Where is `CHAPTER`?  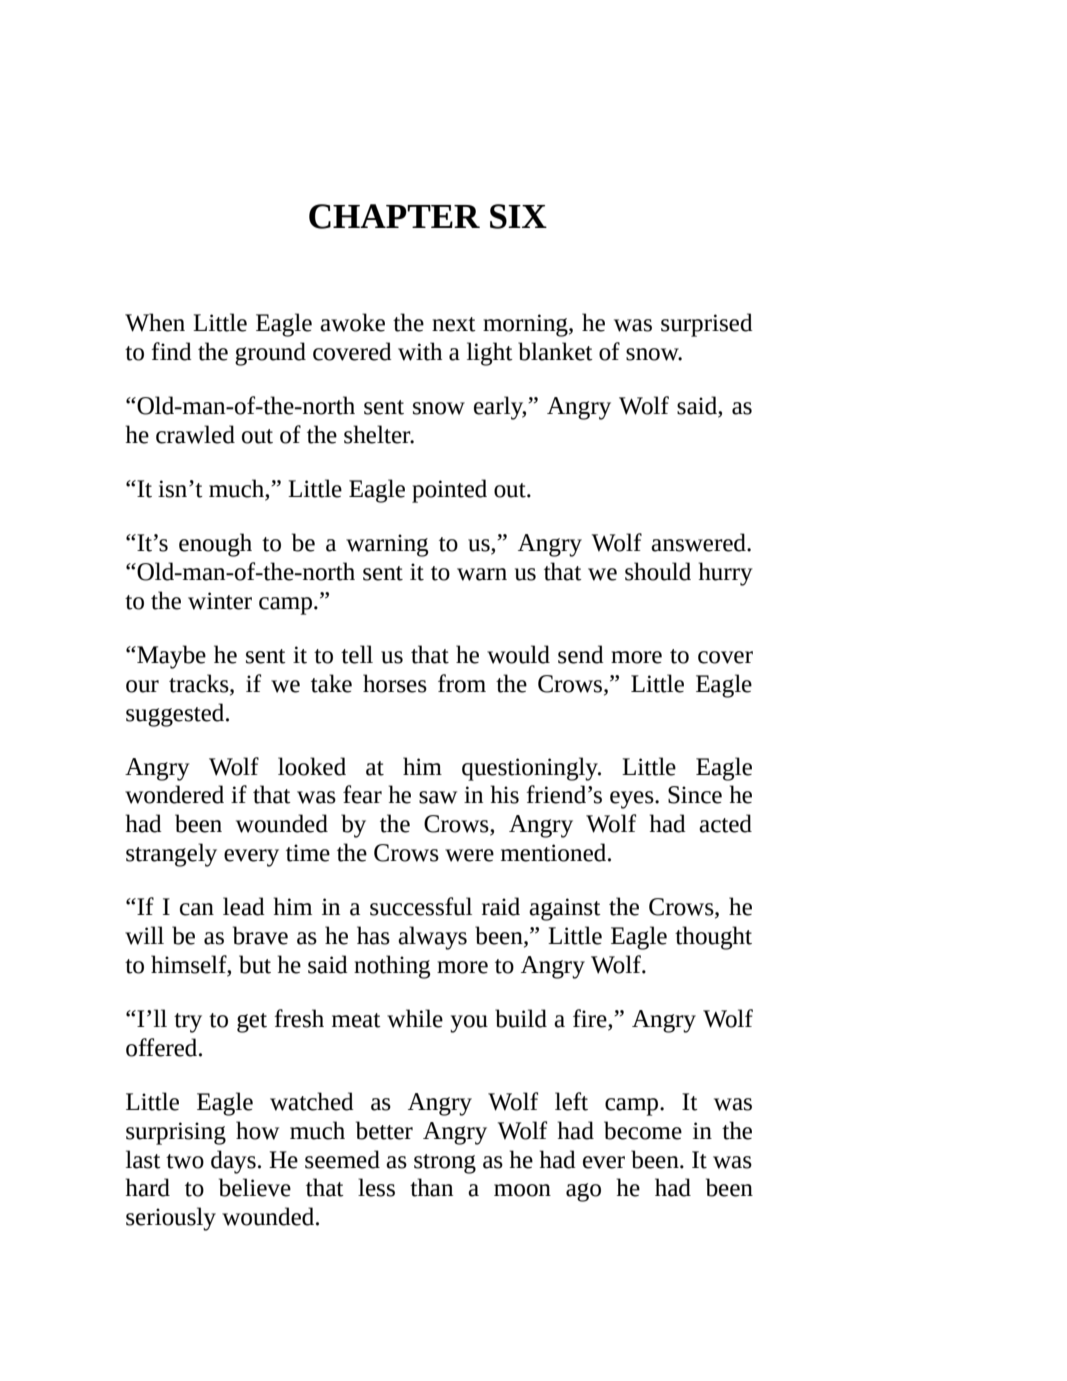 CHAPTER is located at coordinates (394, 216).
